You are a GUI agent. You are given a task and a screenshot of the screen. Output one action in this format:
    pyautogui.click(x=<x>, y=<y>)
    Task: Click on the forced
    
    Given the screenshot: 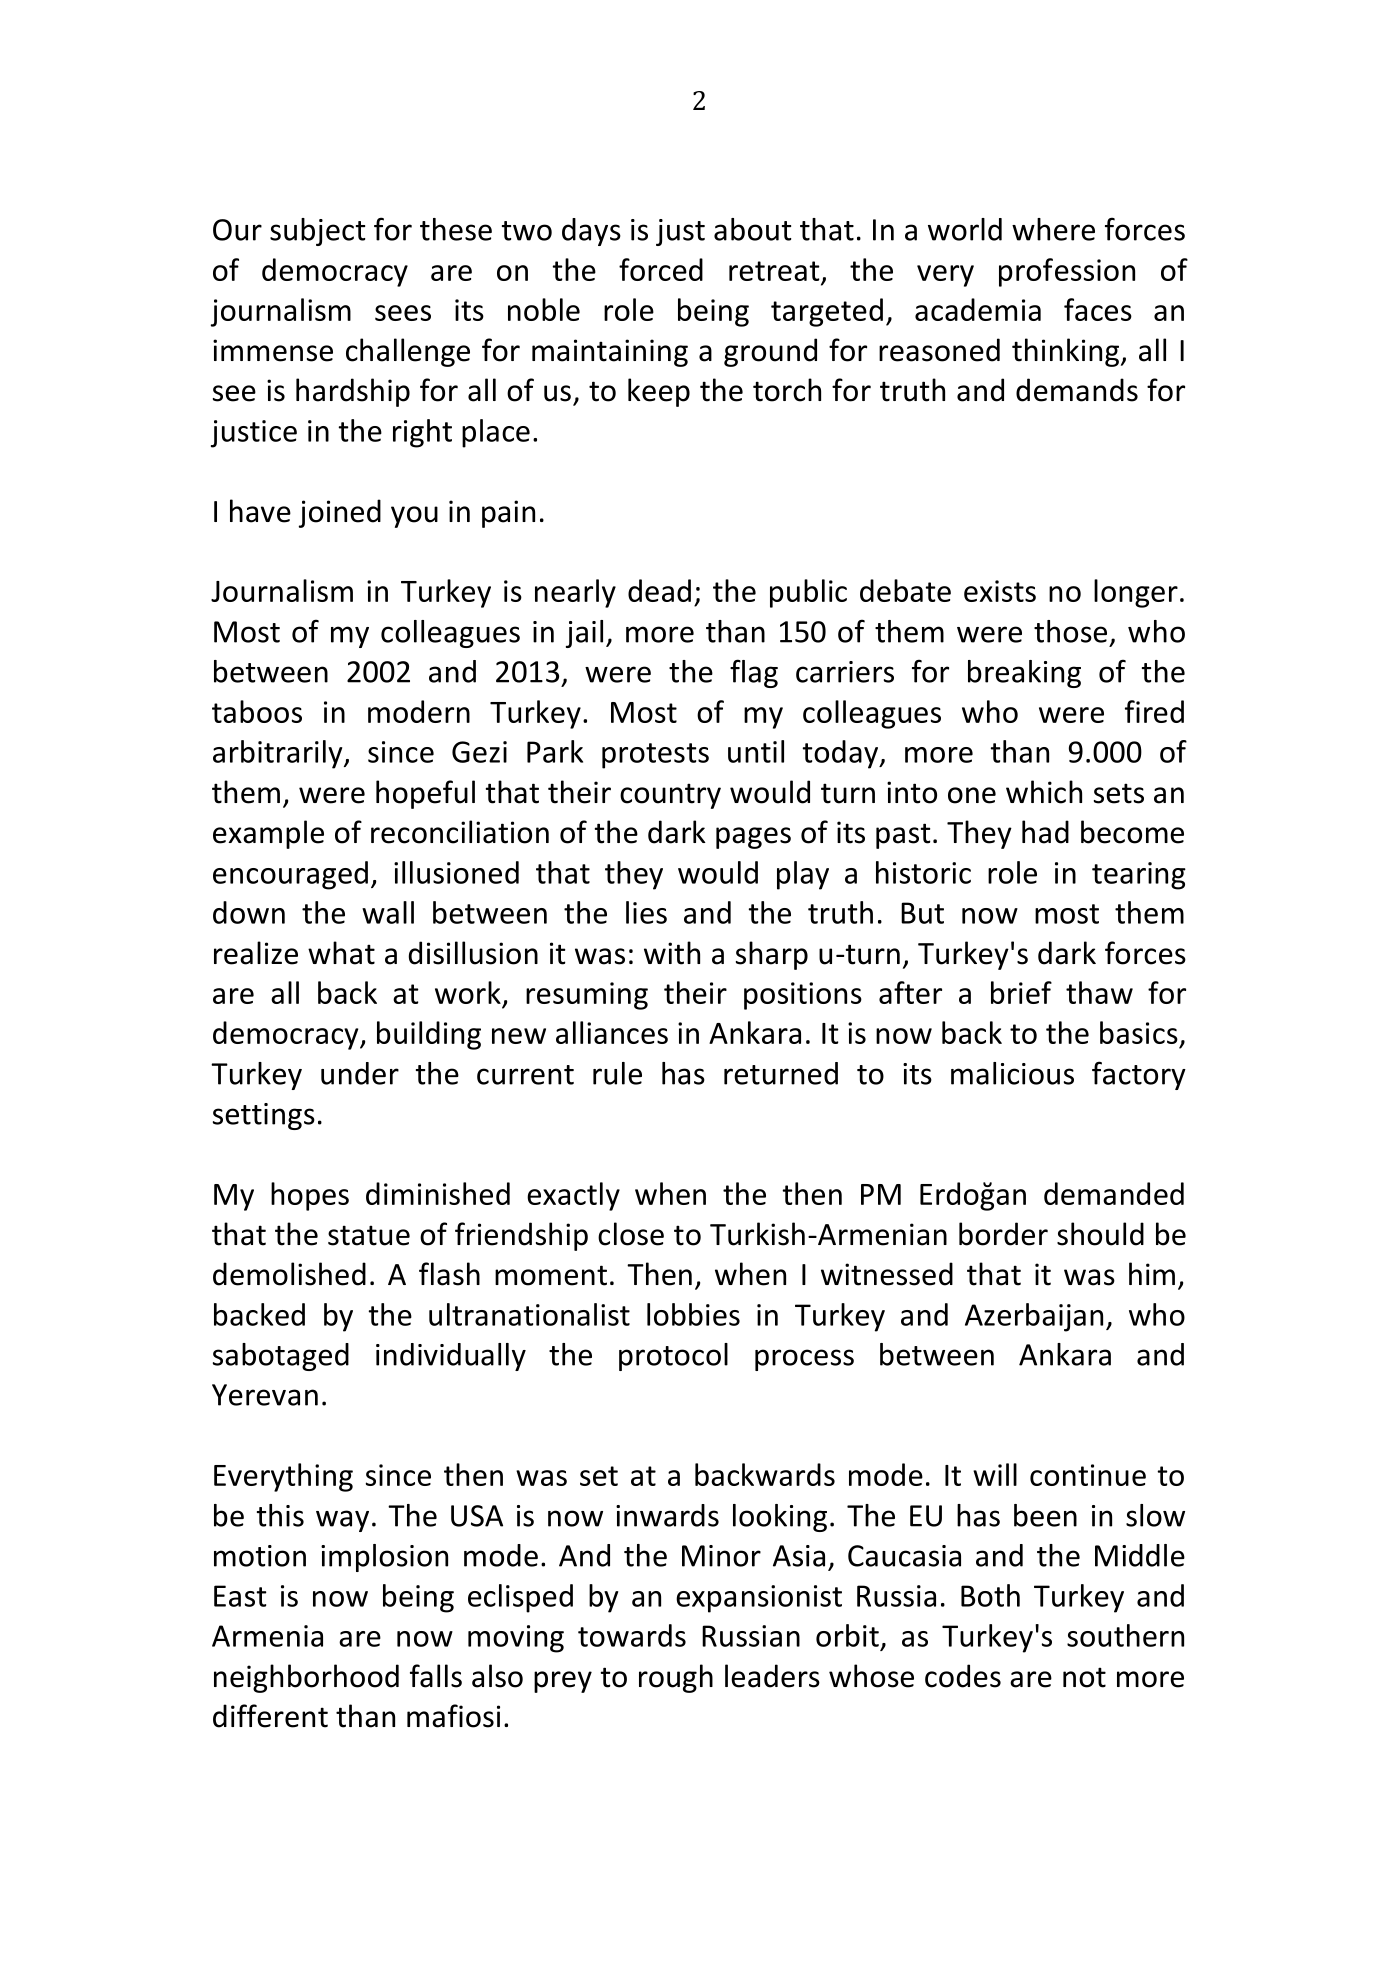 What is the action you would take?
    pyautogui.click(x=661, y=269)
